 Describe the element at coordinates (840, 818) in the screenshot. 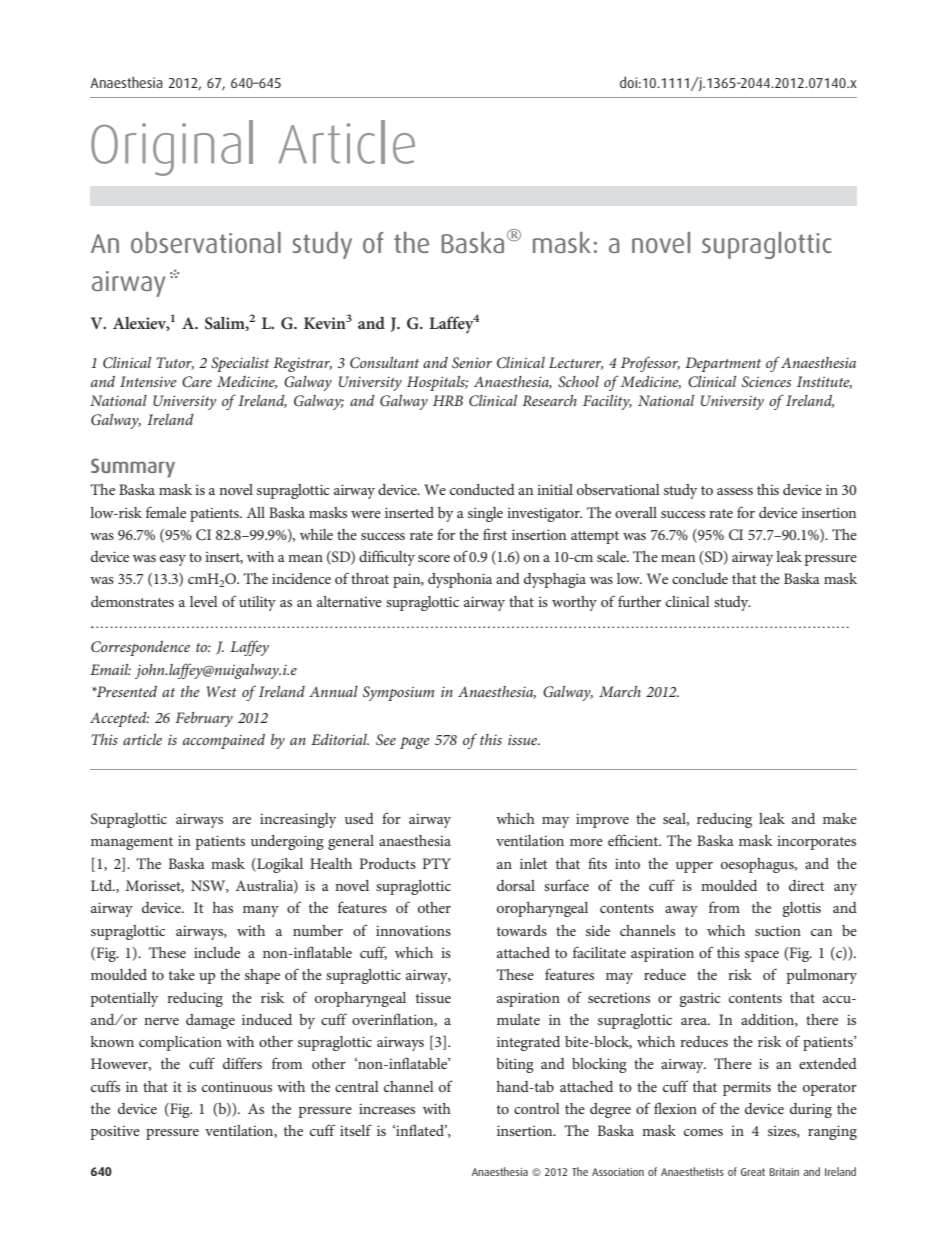

I see `make` at that location.
